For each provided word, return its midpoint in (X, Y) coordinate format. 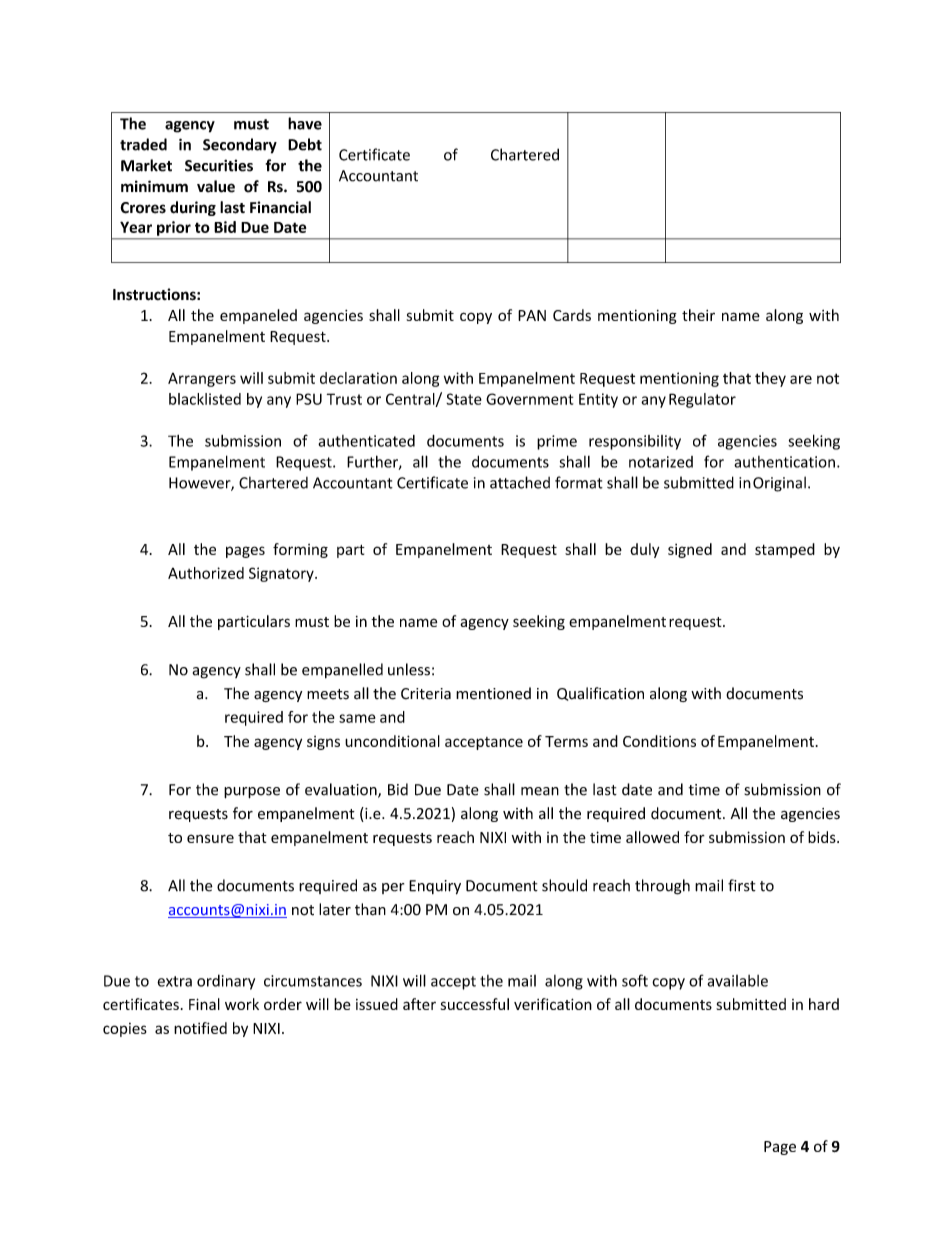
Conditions (659, 741)
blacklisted (205, 399)
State (464, 399)
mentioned (493, 693)
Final (204, 1004)
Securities (219, 165)
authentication (784, 462)
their (698, 315)
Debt (305, 144)
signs (323, 743)
